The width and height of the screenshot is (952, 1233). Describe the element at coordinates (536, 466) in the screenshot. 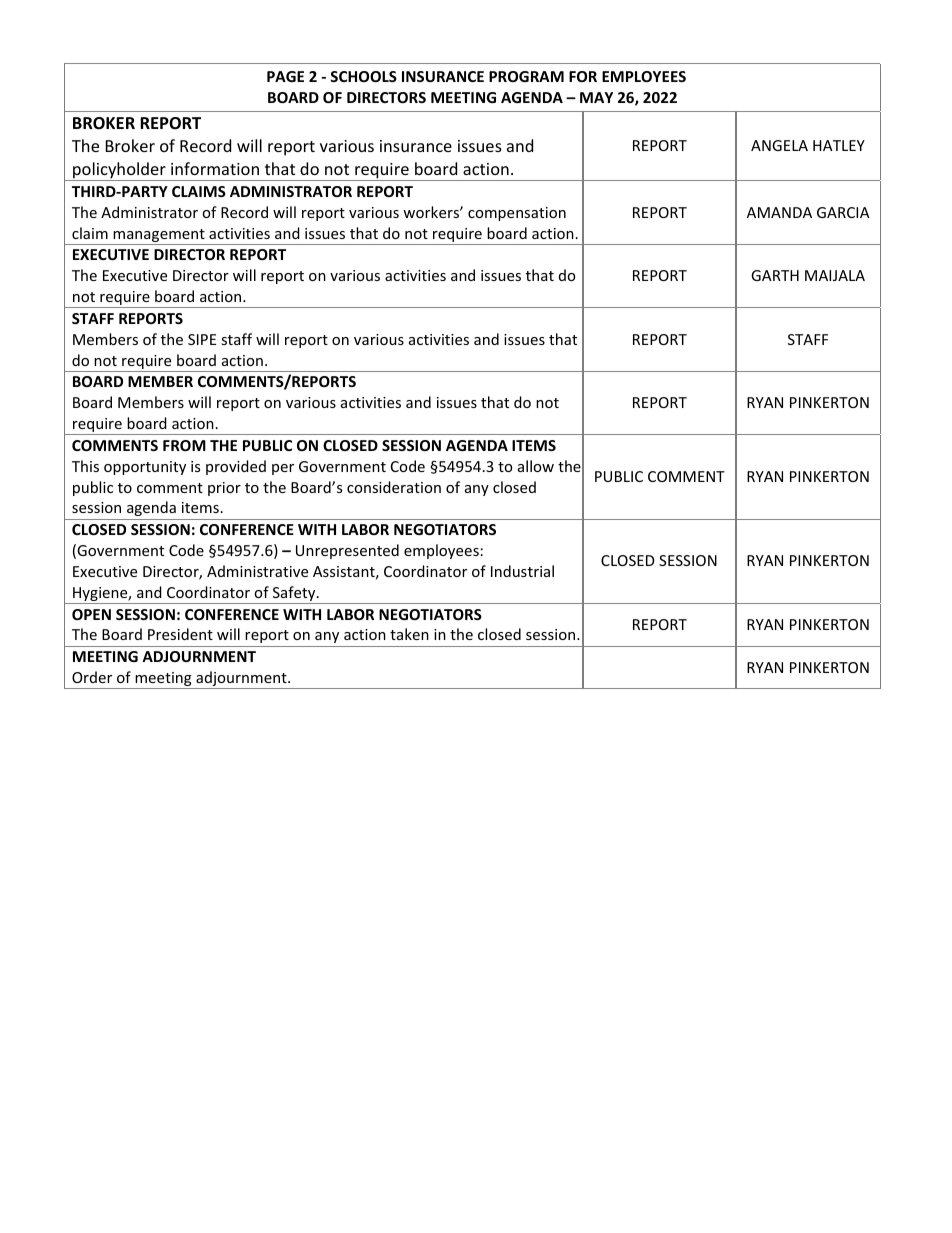

I see `allow` at that location.
